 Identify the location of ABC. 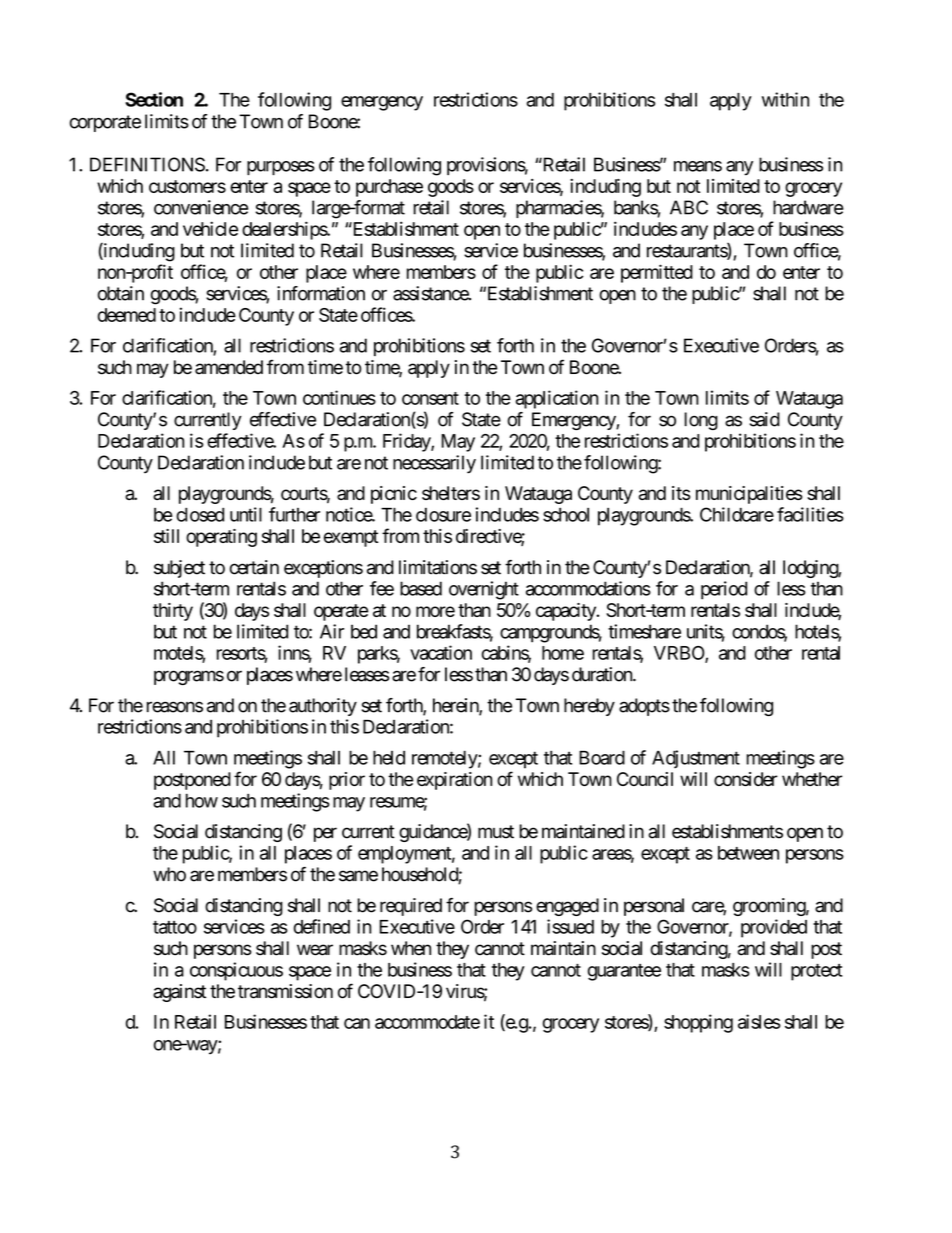
(689, 207).
